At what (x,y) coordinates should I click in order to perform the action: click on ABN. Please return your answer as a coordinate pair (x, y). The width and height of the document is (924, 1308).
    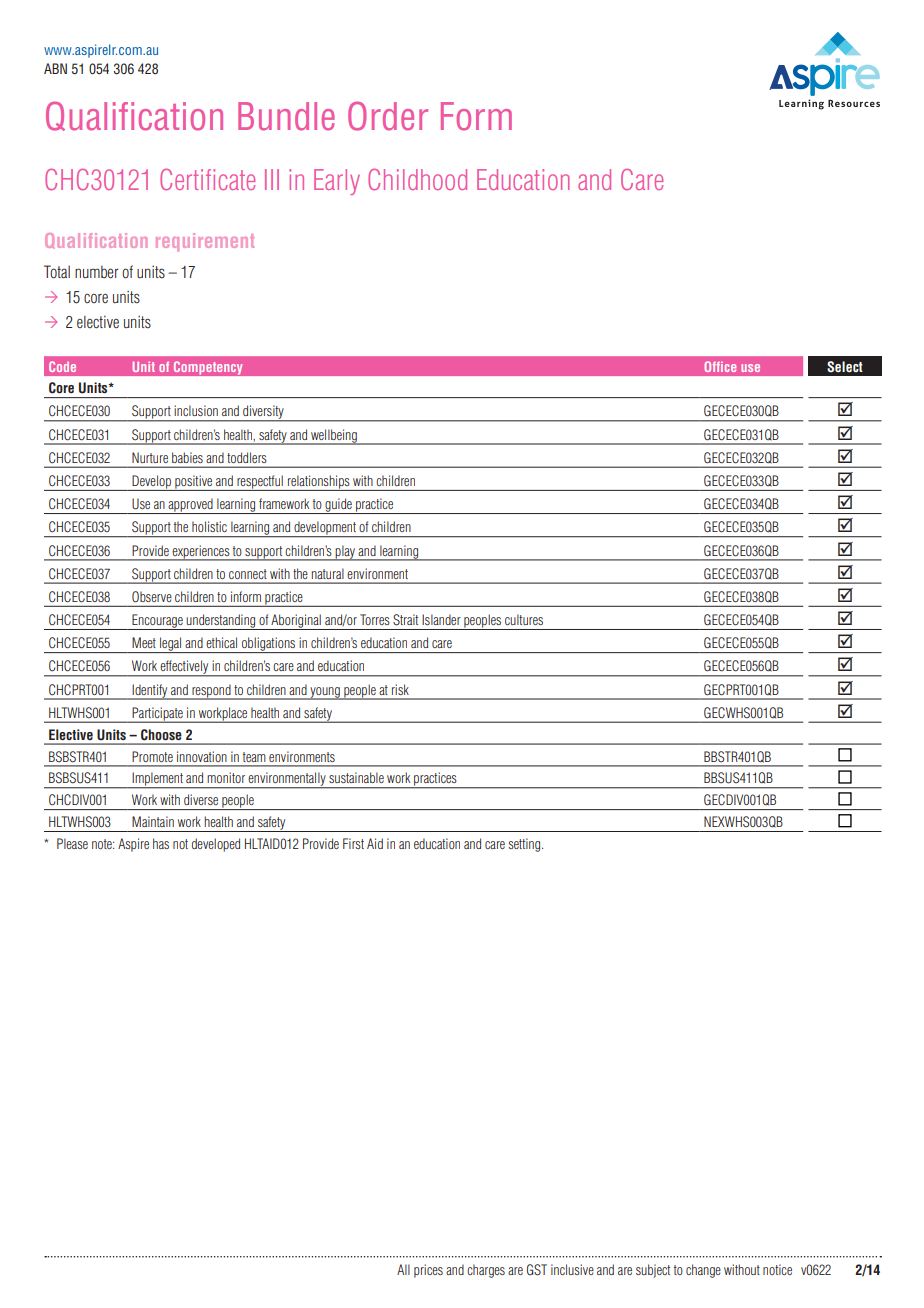
    Looking at the image, I should click on (55, 68).
